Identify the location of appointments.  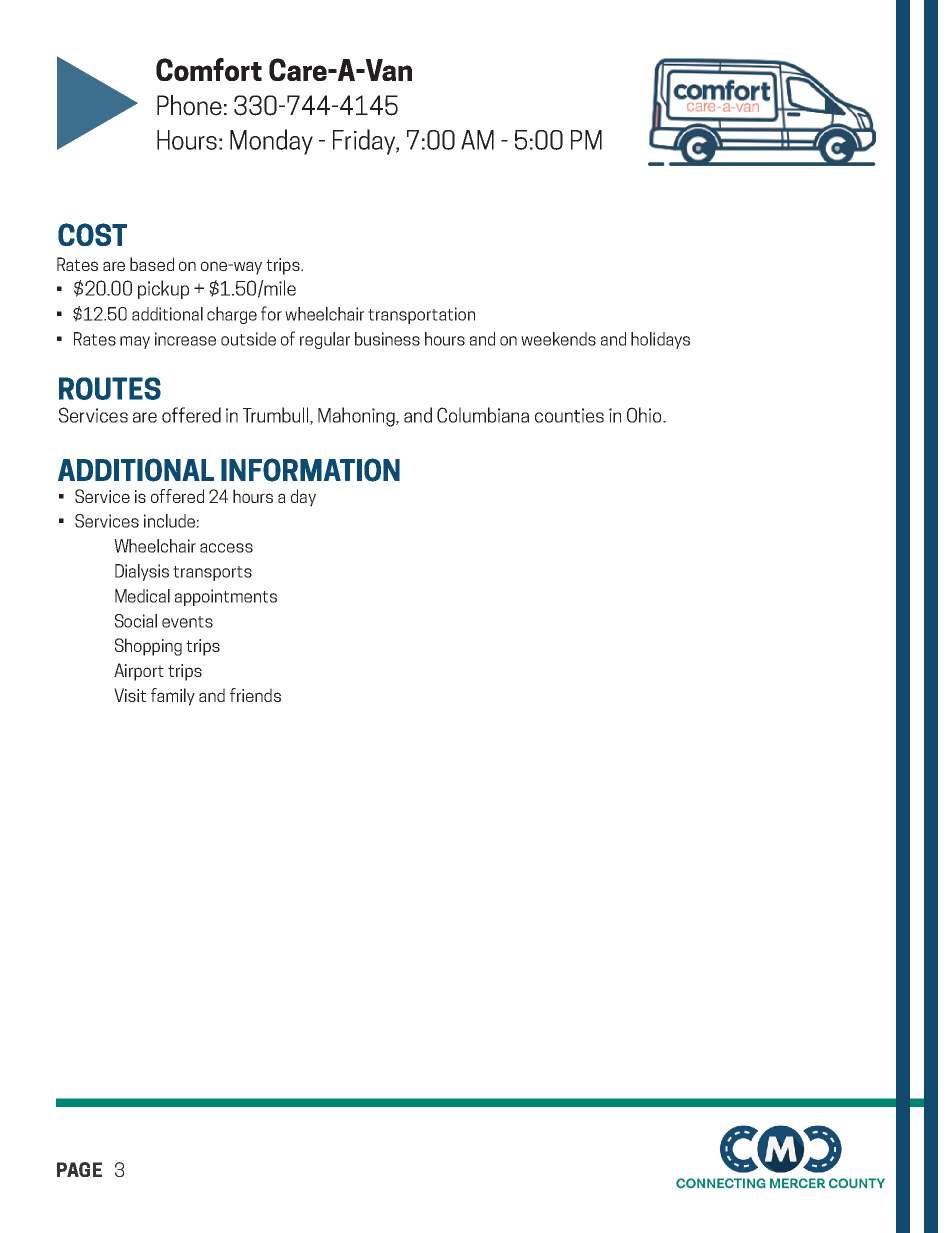
(226, 597).
